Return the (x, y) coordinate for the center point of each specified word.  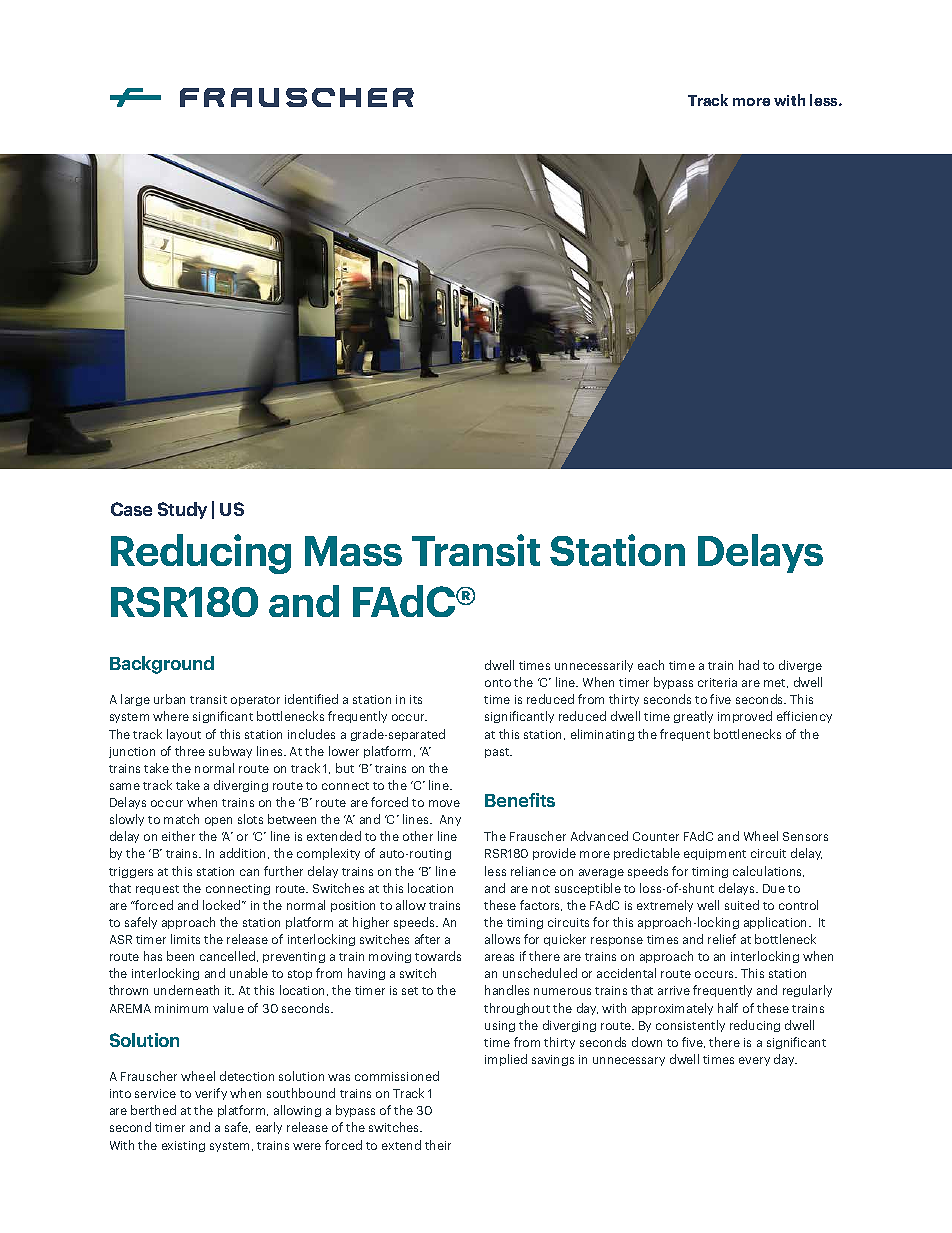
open (218, 821)
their (438, 1145)
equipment (715, 854)
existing (183, 1146)
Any (450, 820)
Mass (353, 551)
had (749, 665)
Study (182, 510)
